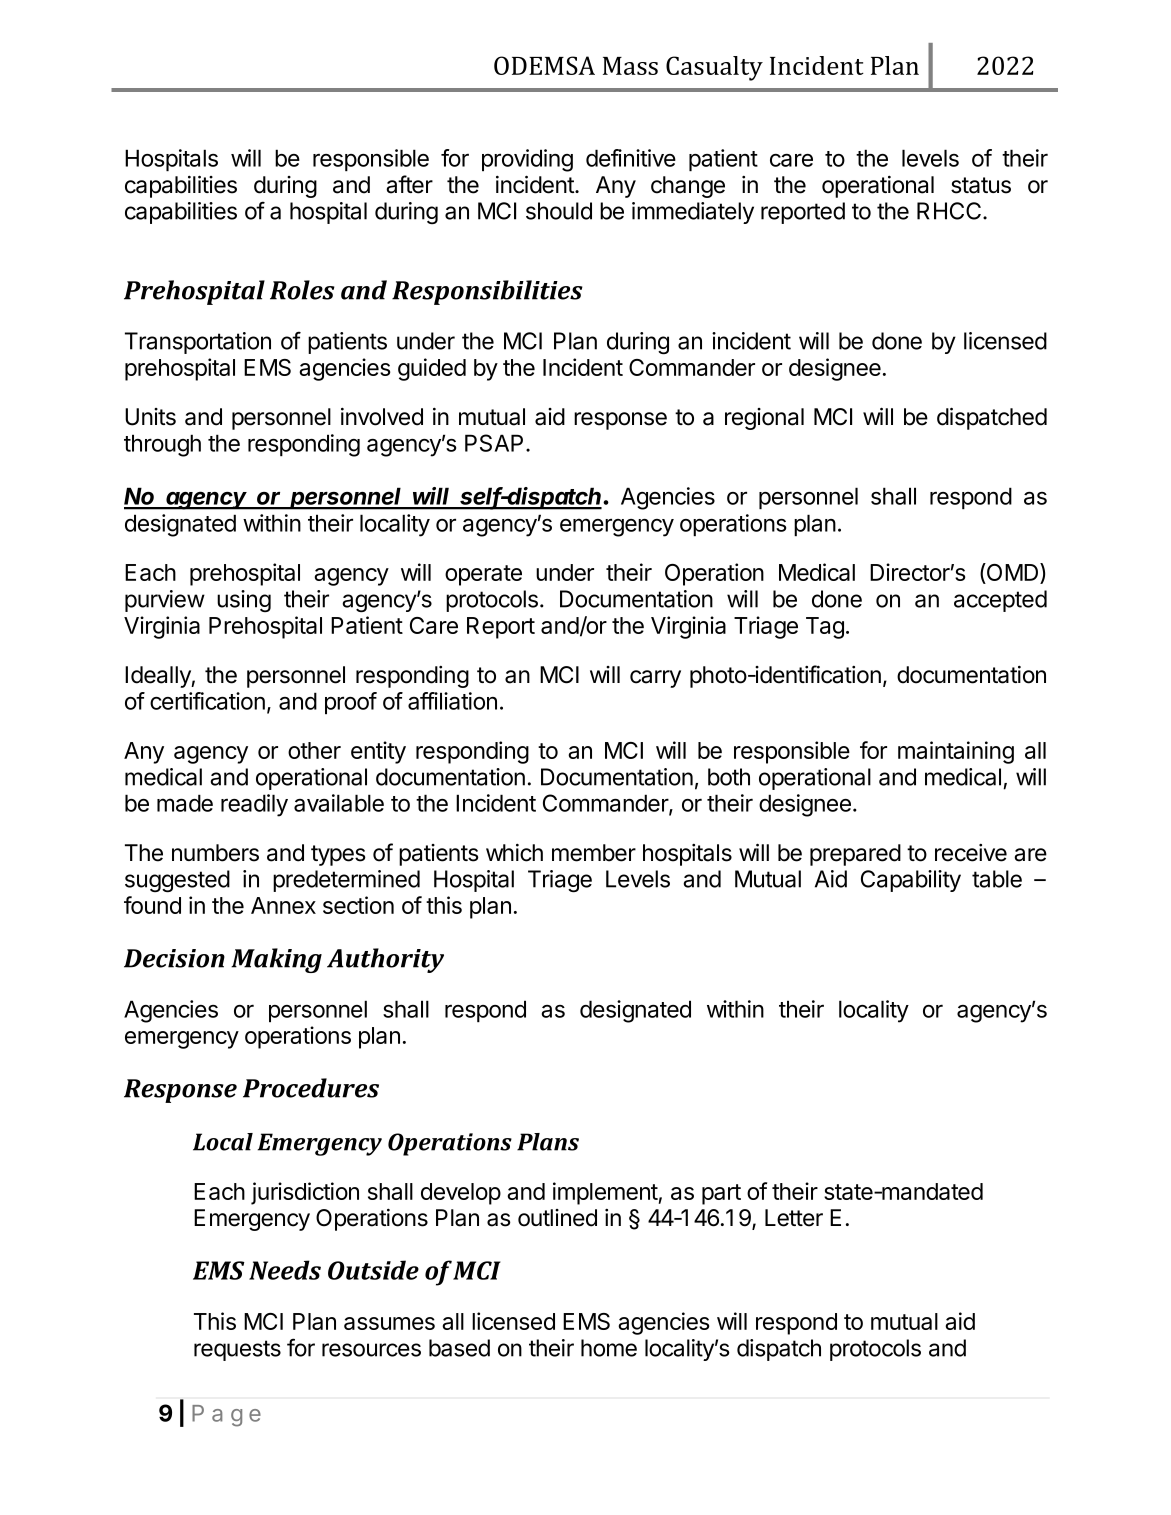 The width and height of the screenshot is (1171, 1515). Describe the element at coordinates (981, 185) in the screenshot. I see `status` at that location.
